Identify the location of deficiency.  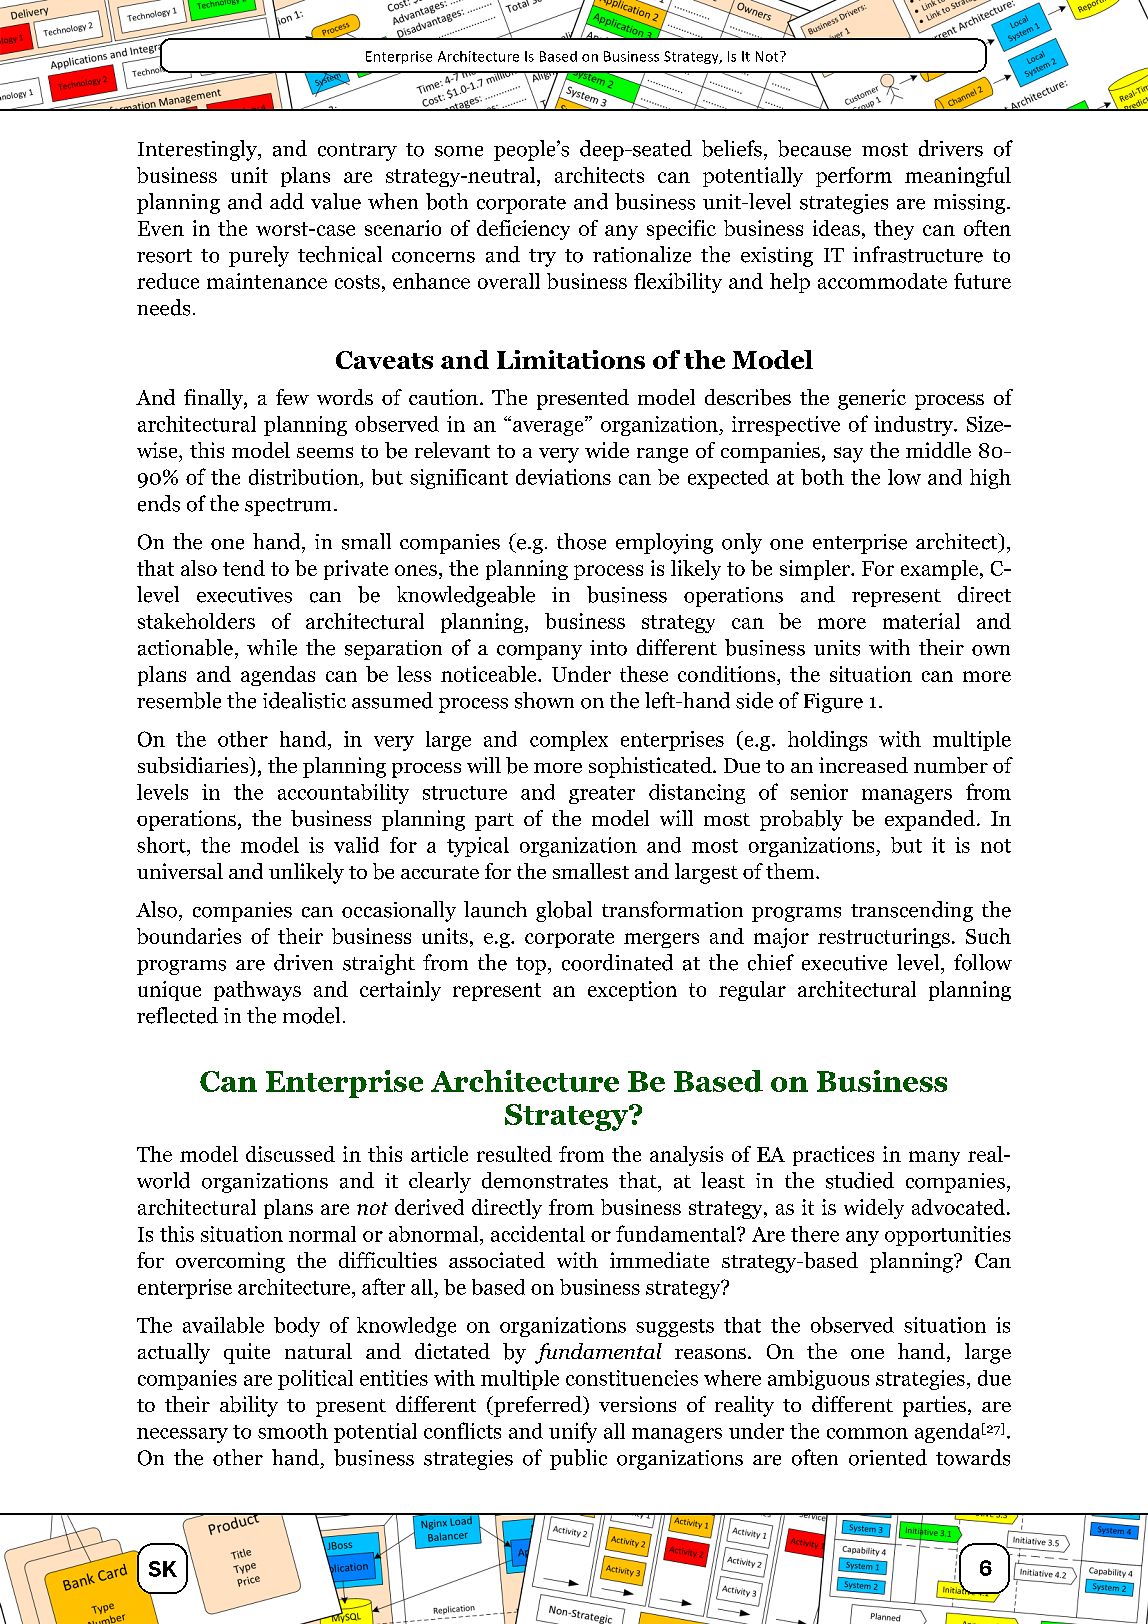
(523, 230).
